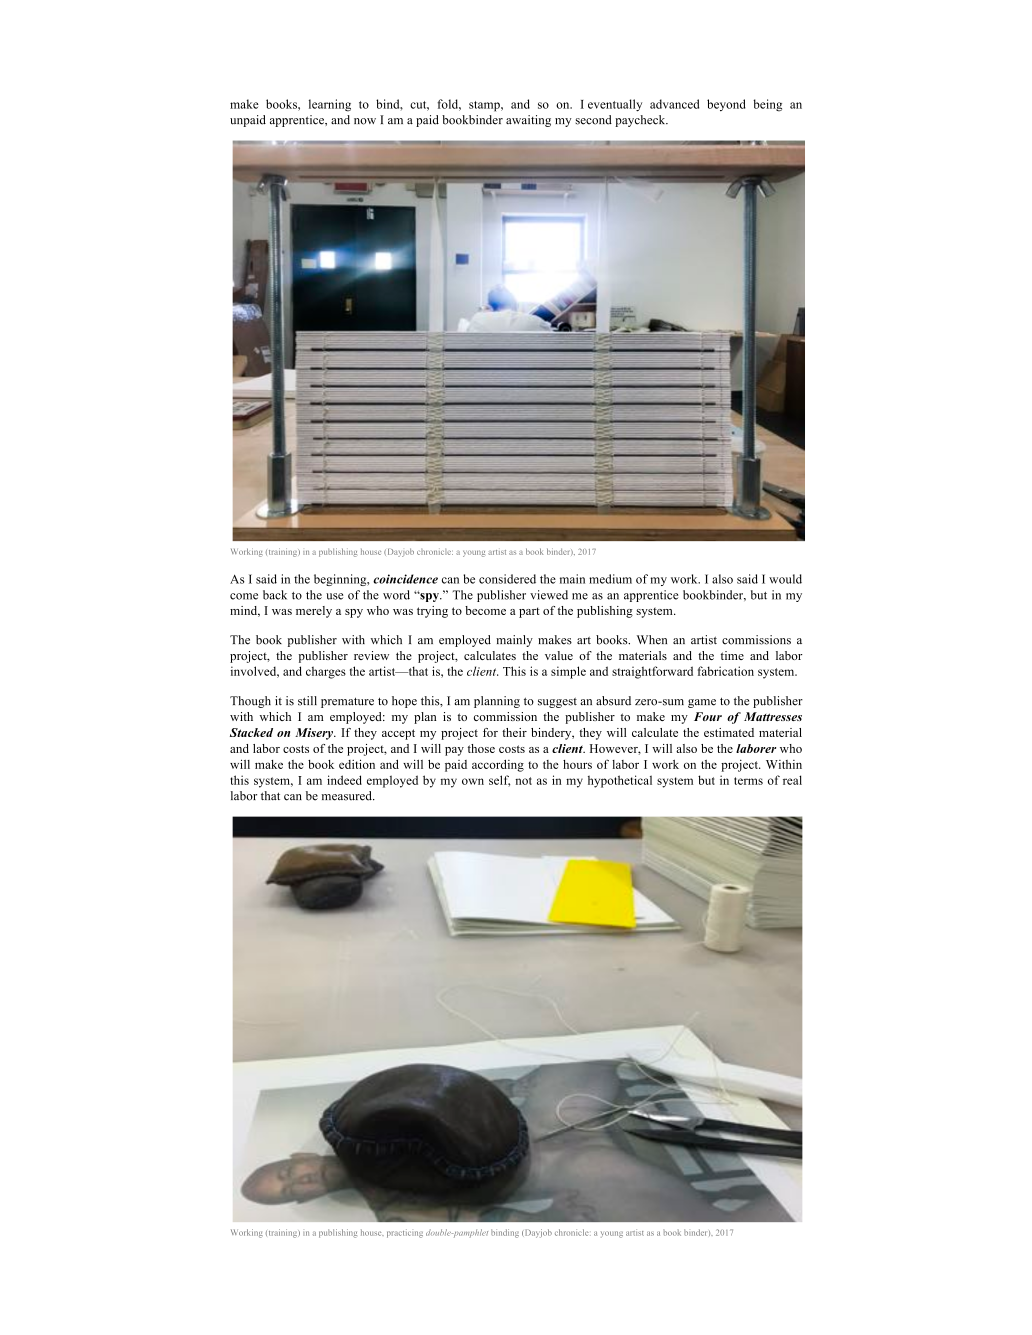 This document has width=1032, height=1335. I want to click on charges, so click(326, 672).
